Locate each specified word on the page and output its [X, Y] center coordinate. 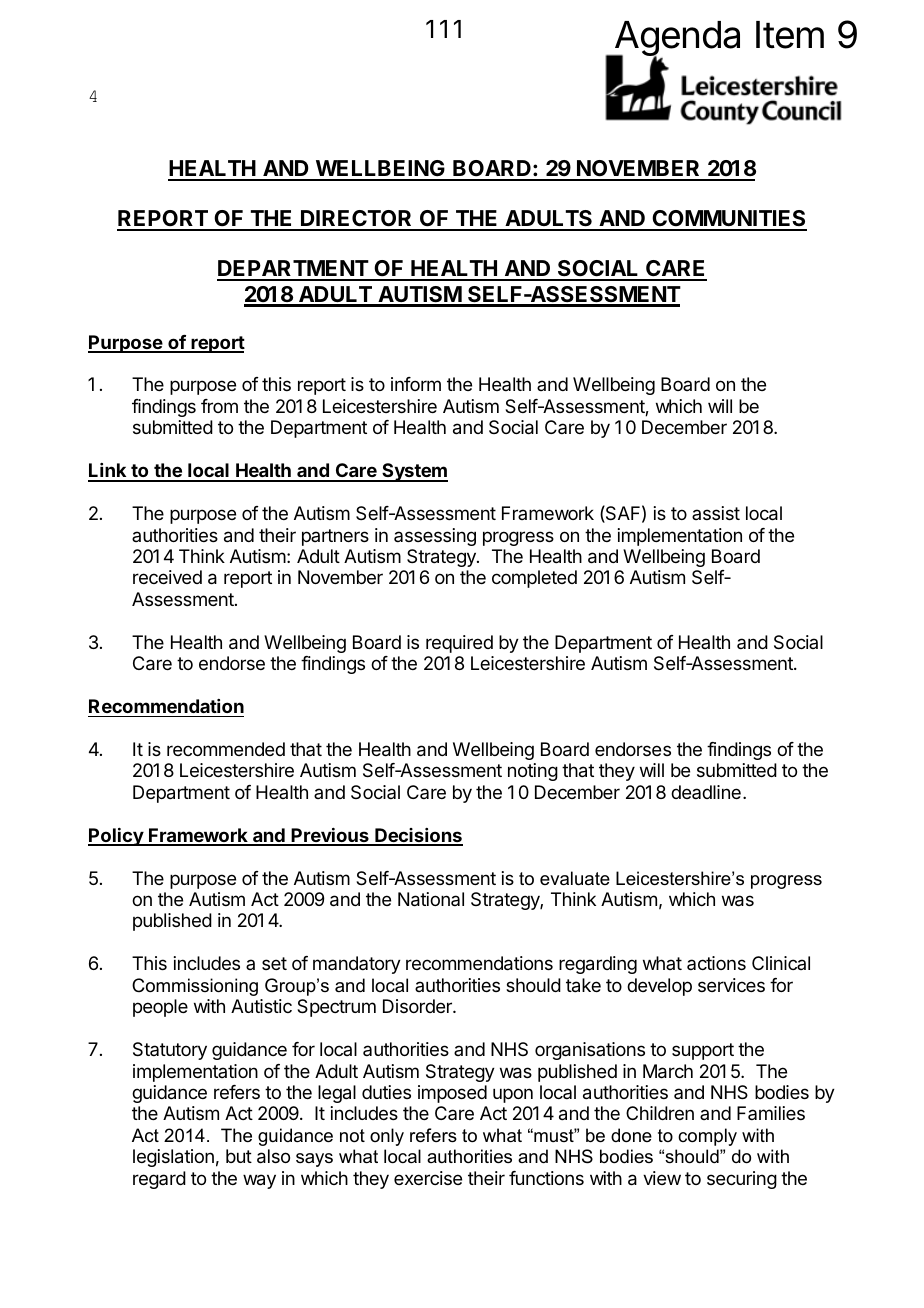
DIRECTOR [357, 220]
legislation [173, 1158]
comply [707, 1137]
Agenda [676, 40]
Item [790, 35]
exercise [428, 1178]
